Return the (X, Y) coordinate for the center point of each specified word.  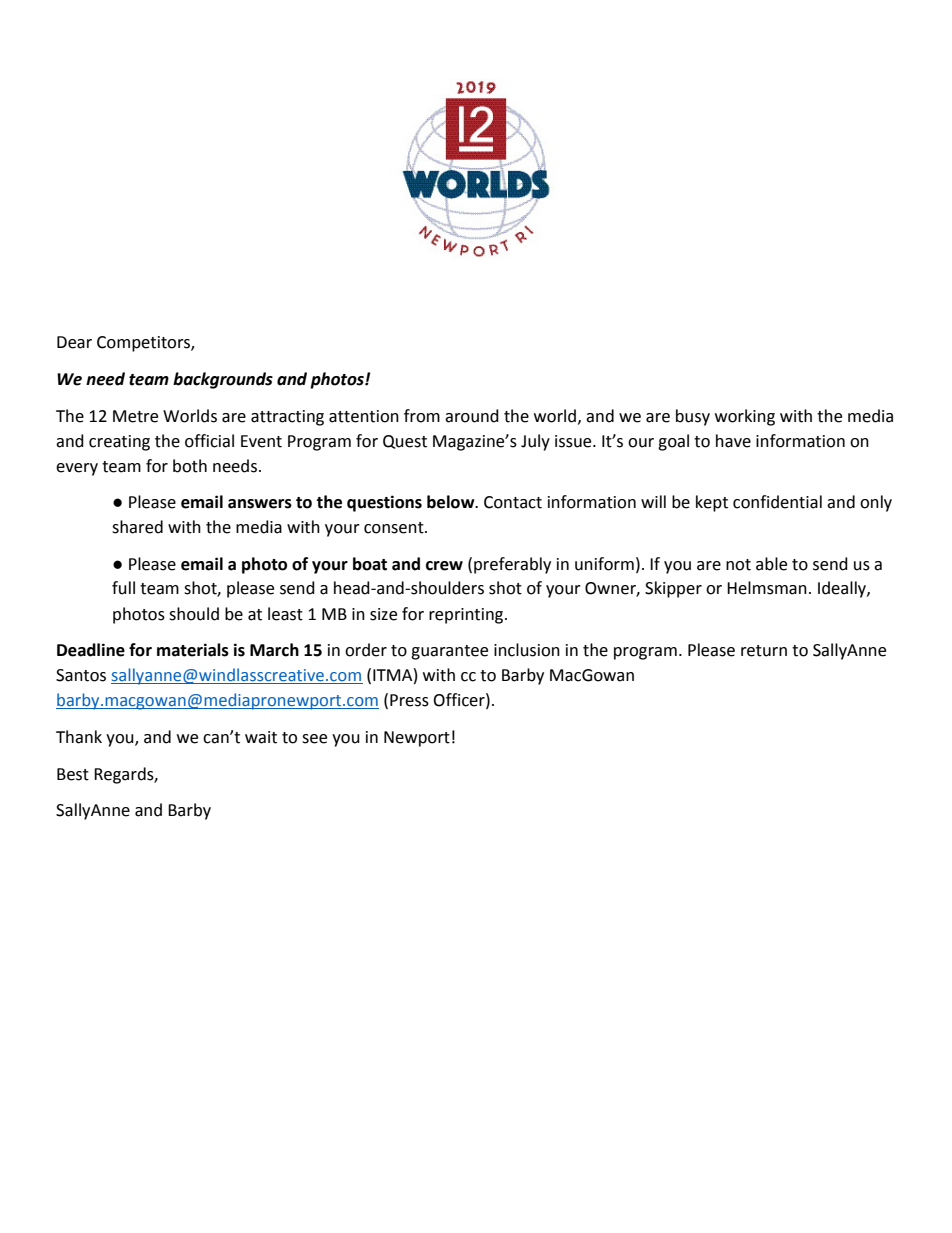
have (733, 441)
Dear (74, 342)
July (535, 442)
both (190, 466)
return (764, 651)
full (123, 588)
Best (73, 774)
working (745, 417)
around (472, 416)
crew (444, 566)
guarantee (449, 652)
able (771, 564)
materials (193, 650)
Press (409, 700)
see (314, 739)
